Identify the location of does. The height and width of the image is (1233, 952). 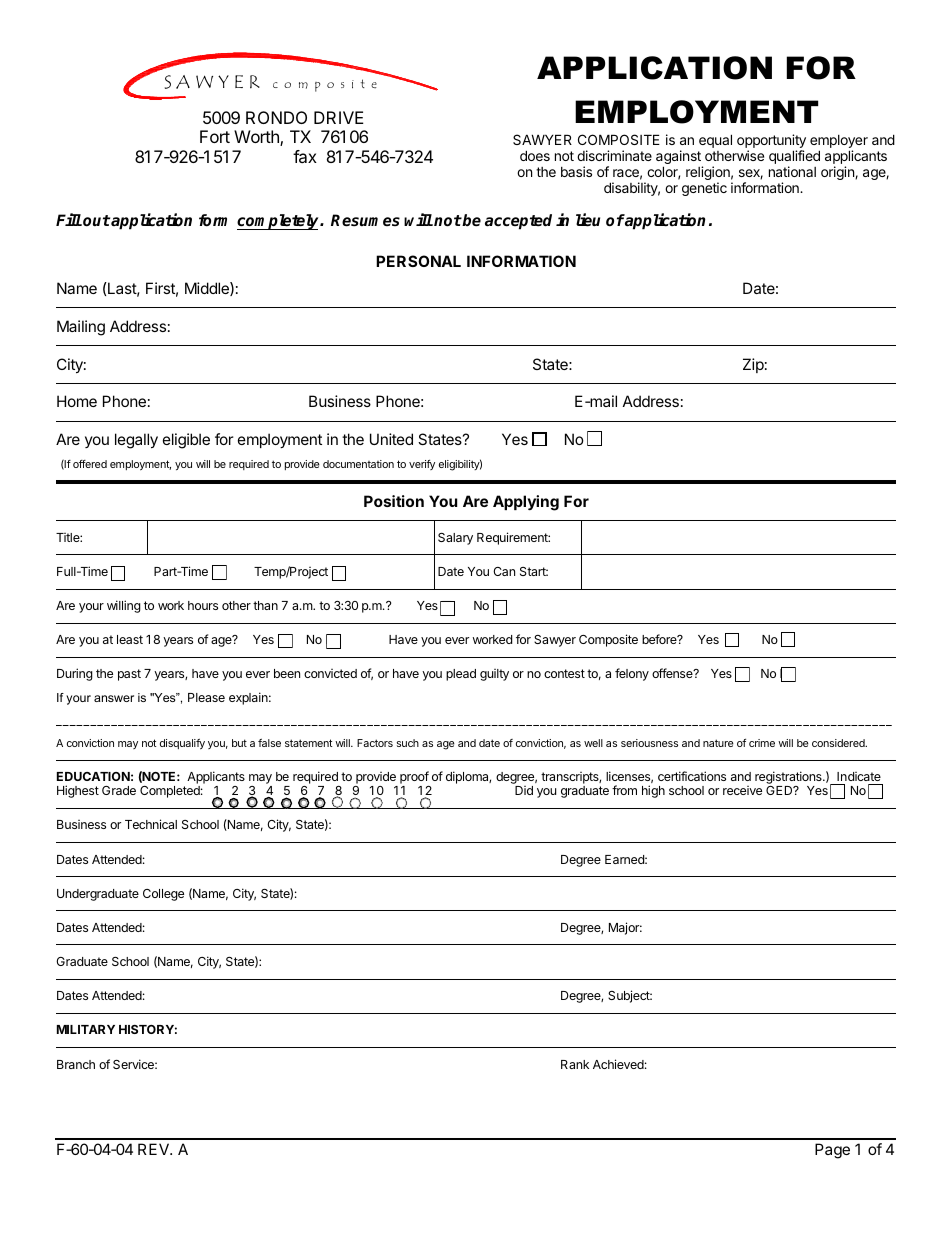
(535, 155).
